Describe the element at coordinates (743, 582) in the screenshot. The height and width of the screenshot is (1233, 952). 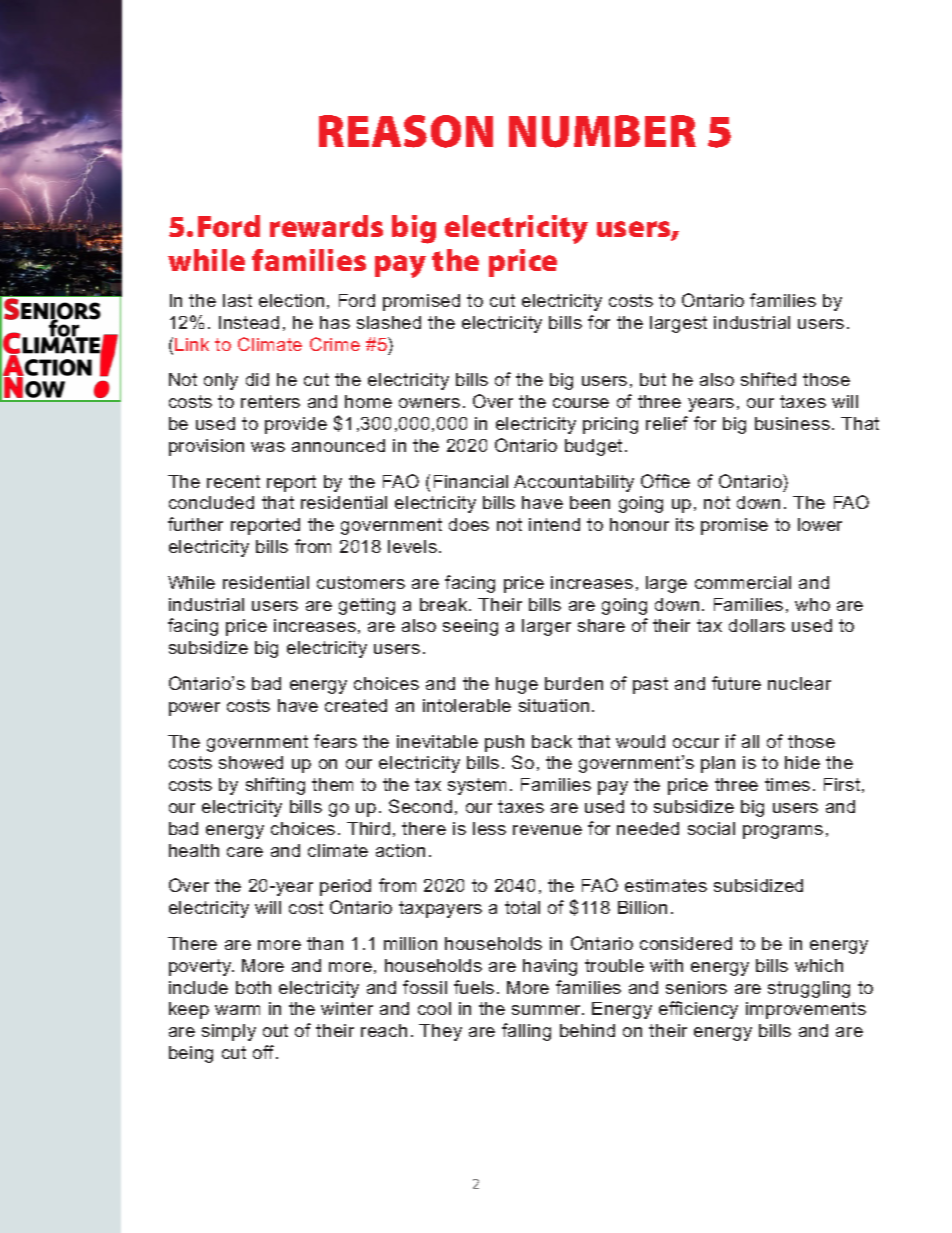
I see `commercial` at that location.
